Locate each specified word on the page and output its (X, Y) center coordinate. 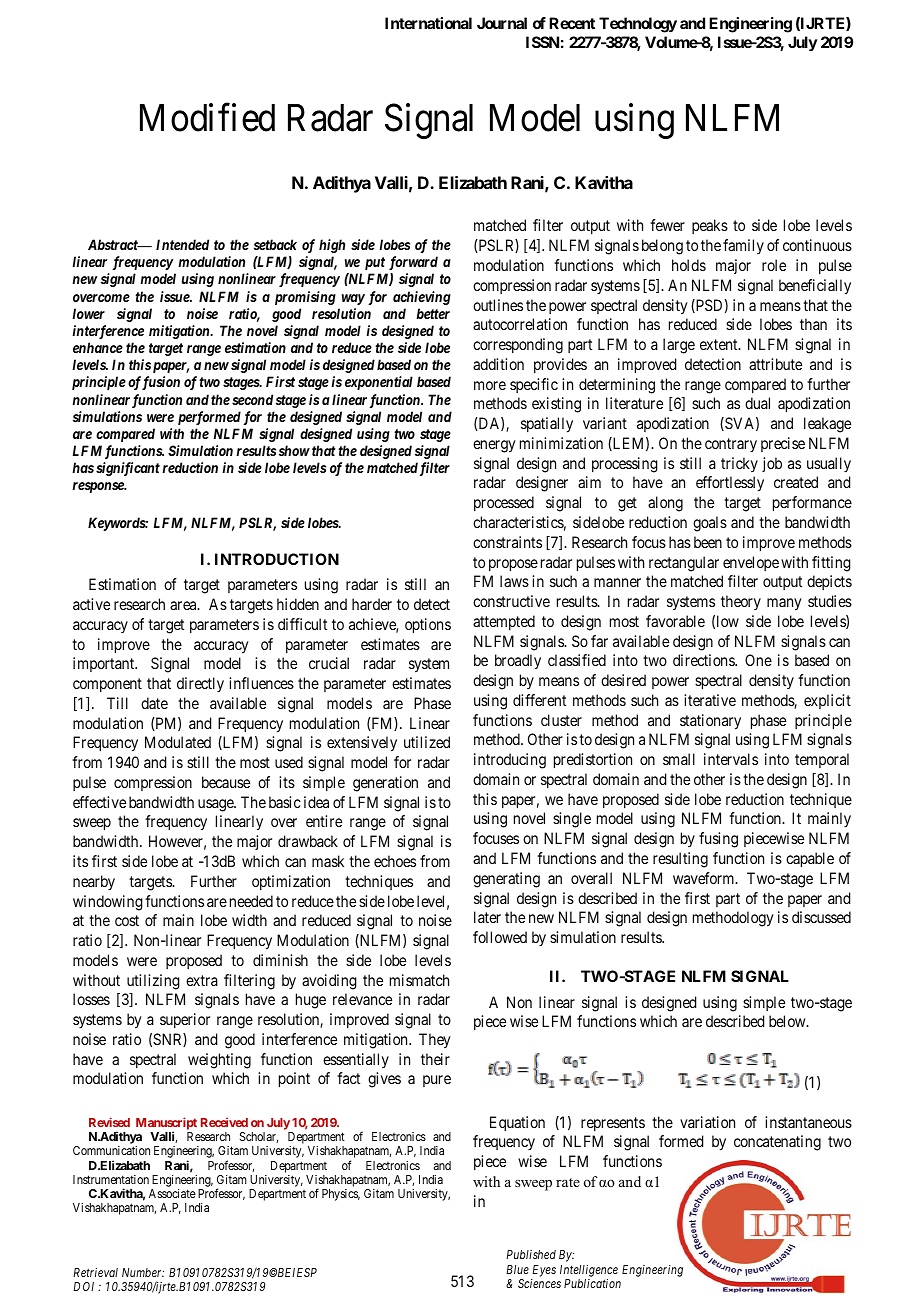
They (435, 1041)
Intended (182, 244)
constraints (507, 542)
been (708, 542)
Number (143, 1272)
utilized (427, 742)
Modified (207, 117)
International (428, 23)
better (433, 313)
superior (185, 1020)
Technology (638, 25)
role (774, 265)
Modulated (178, 742)
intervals (731, 759)
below (788, 1021)
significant (128, 469)
